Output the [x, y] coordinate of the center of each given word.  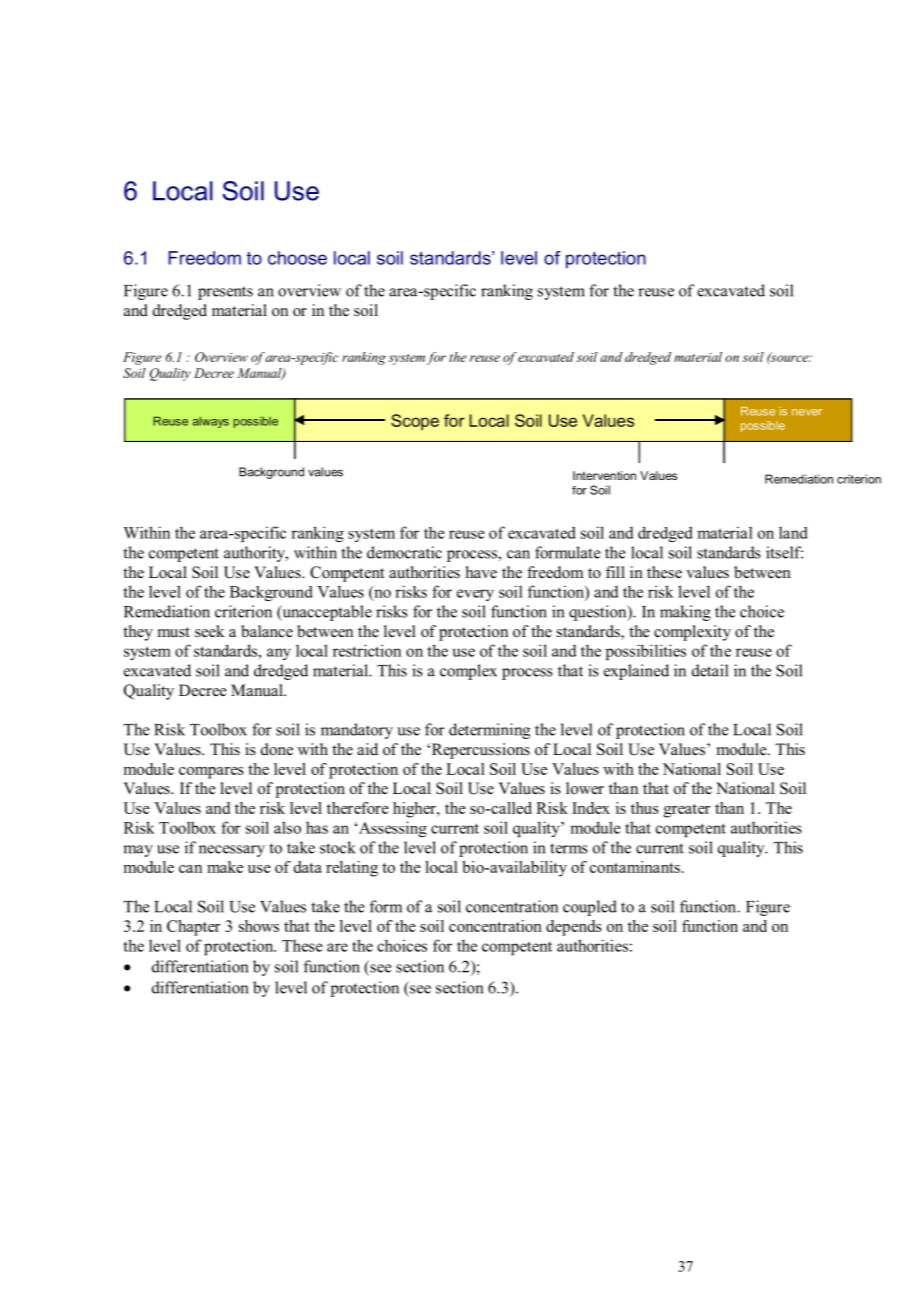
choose [297, 258]
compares [211, 773]
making [685, 613]
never [807, 412]
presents [225, 293]
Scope [415, 422]
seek [210, 631]
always [211, 422]
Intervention [604, 475]
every [475, 595]
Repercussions [479, 751]
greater [687, 811]
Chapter [193, 928]
